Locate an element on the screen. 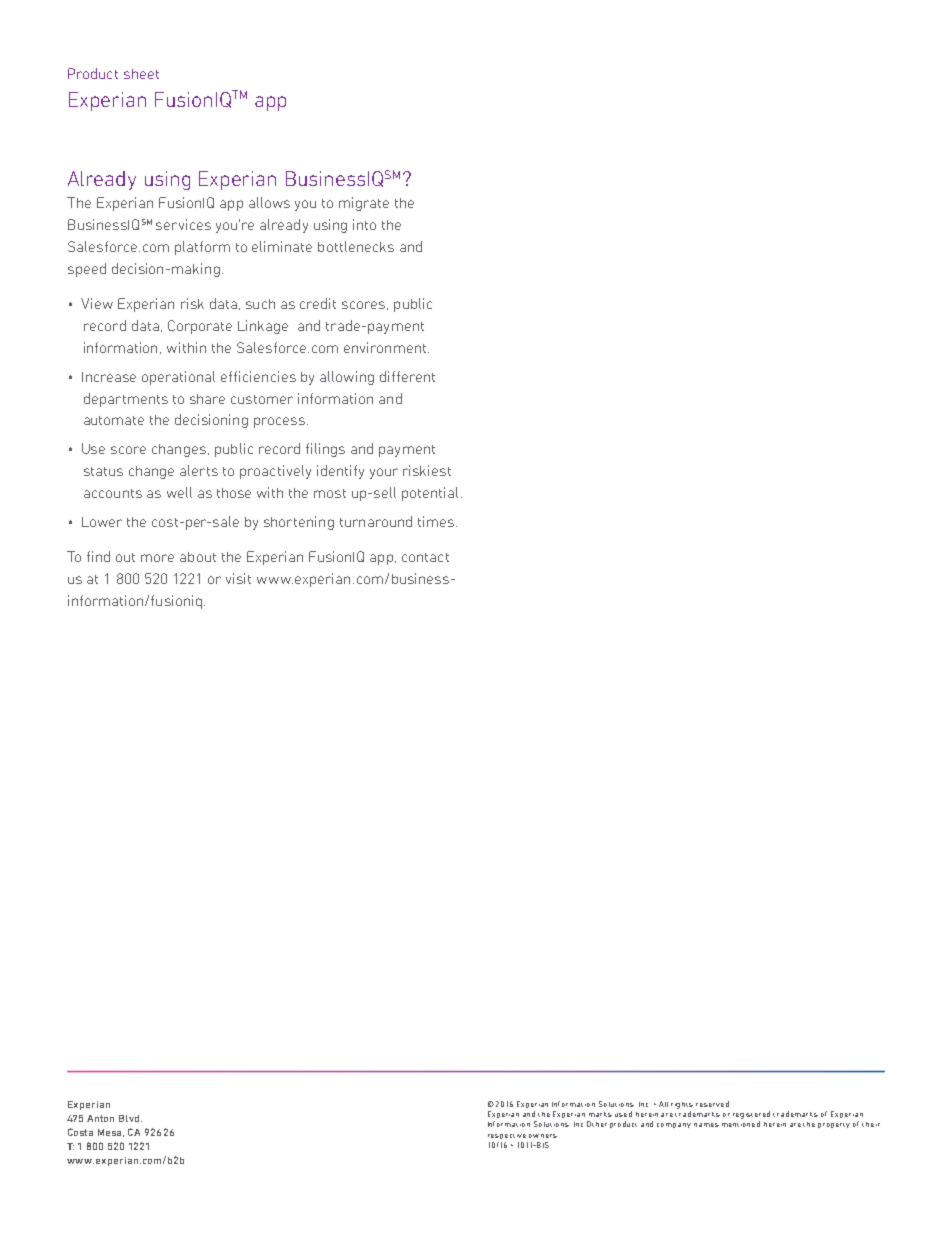 This screenshot has width=952, height=1233. Blvd is located at coordinates (130, 1118).
